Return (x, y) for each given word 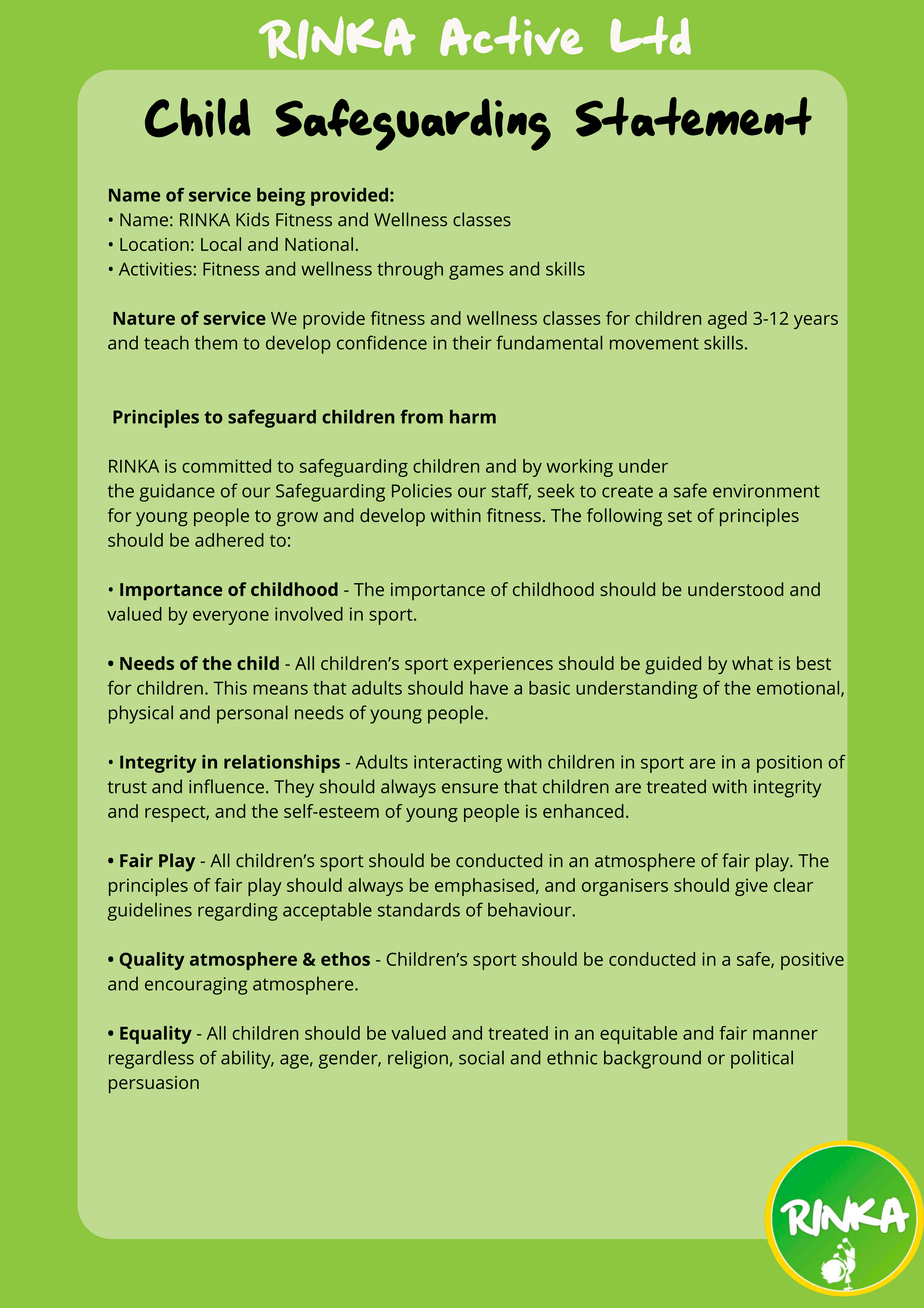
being (281, 197)
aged (727, 320)
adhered (229, 540)
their (471, 343)
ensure (470, 788)
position (789, 764)
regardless (151, 1059)
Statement (694, 117)
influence (226, 786)
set (680, 516)
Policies (422, 491)
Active (511, 36)
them (216, 343)
